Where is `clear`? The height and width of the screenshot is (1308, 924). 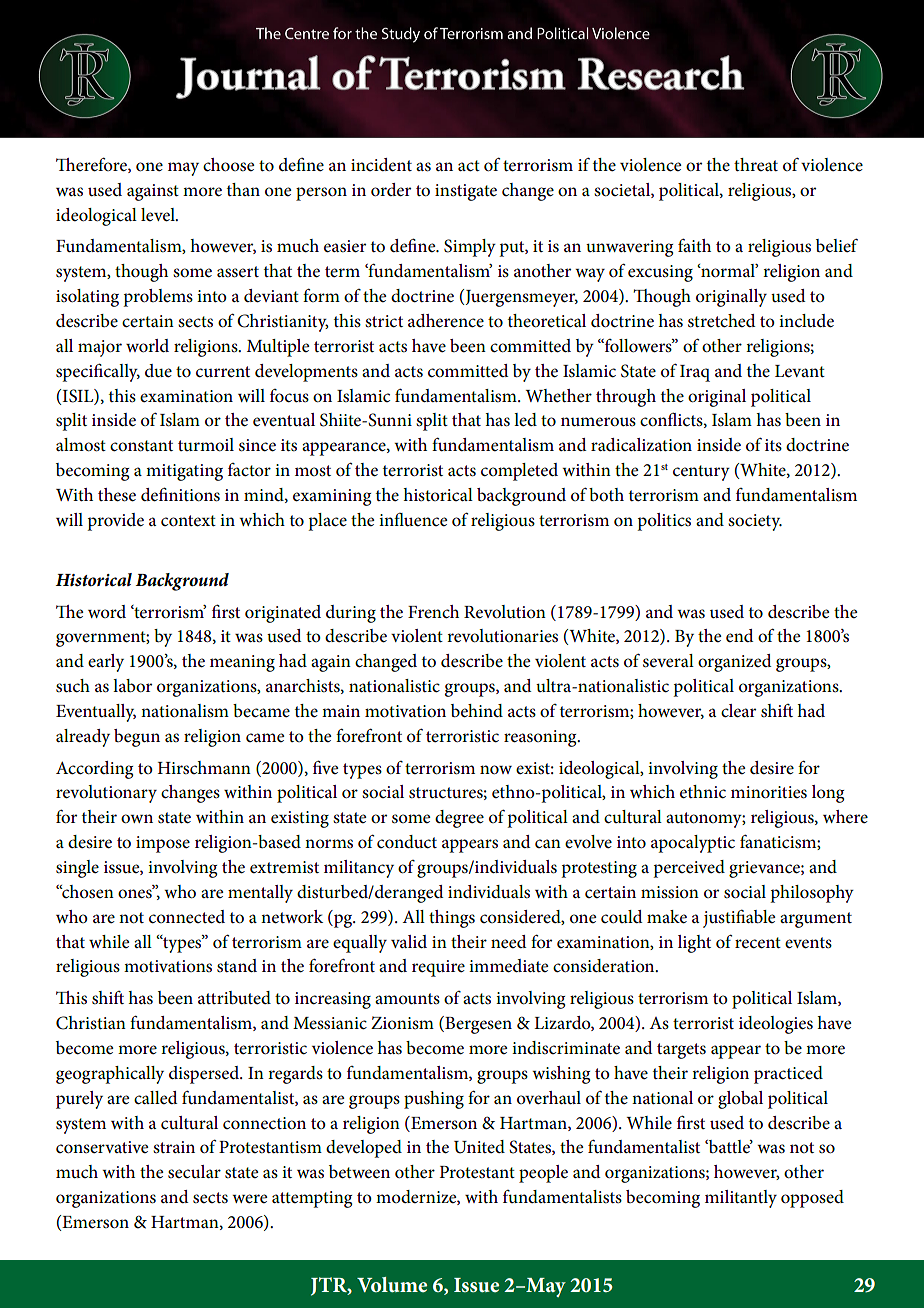
clear is located at coordinates (738, 711).
